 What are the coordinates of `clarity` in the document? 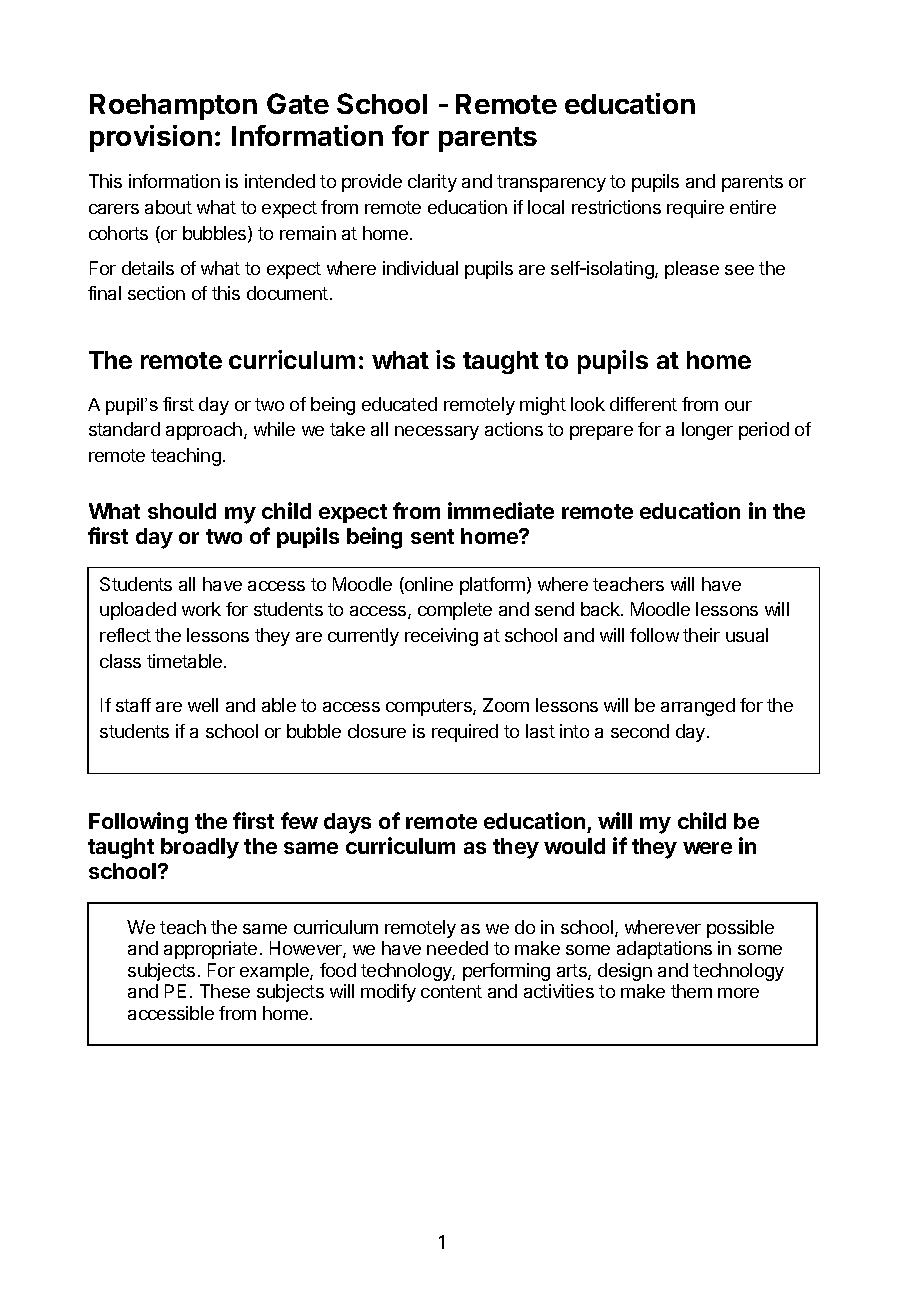 It's located at (432, 183).
